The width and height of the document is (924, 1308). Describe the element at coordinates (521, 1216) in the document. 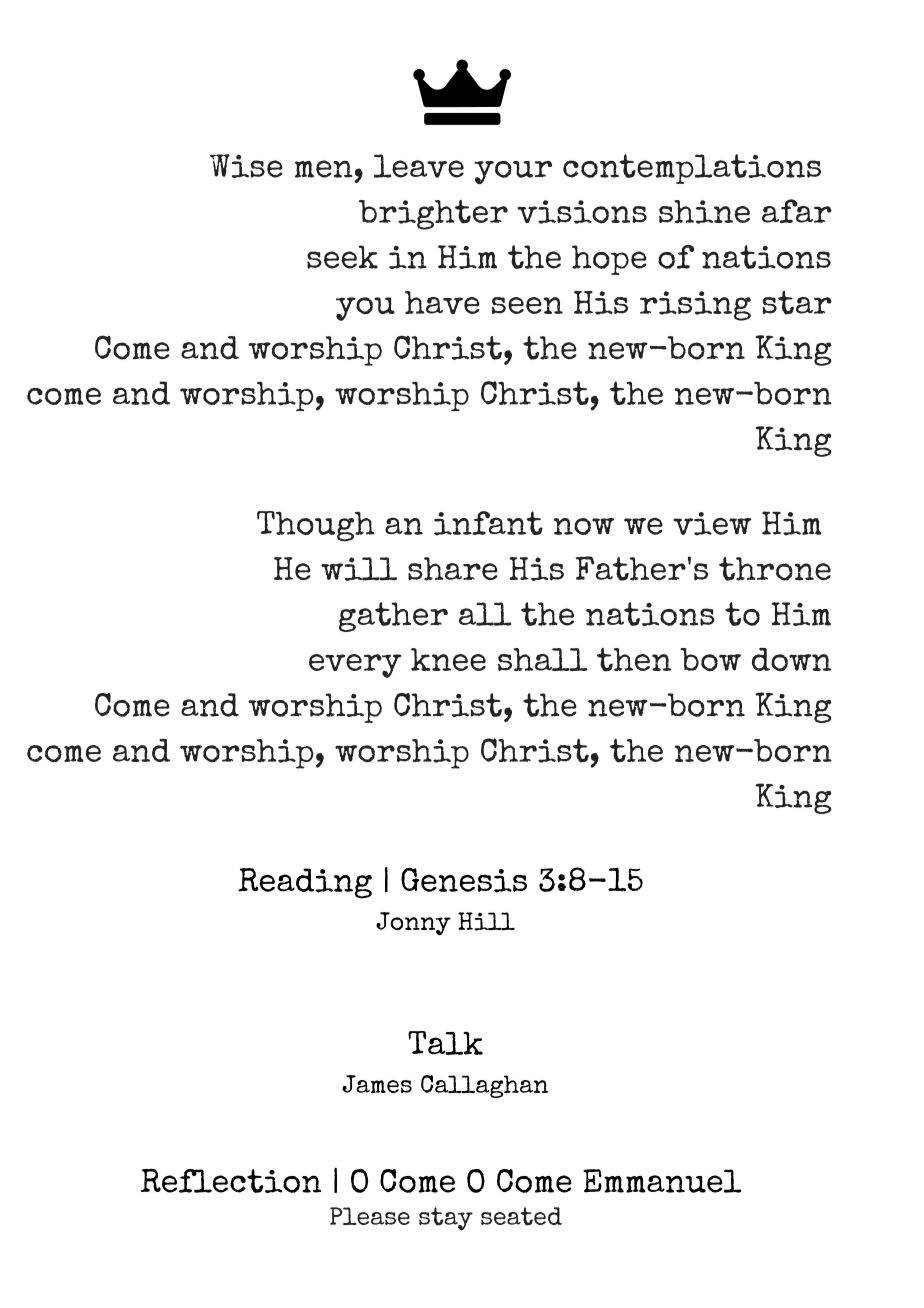

I see `seated` at that location.
